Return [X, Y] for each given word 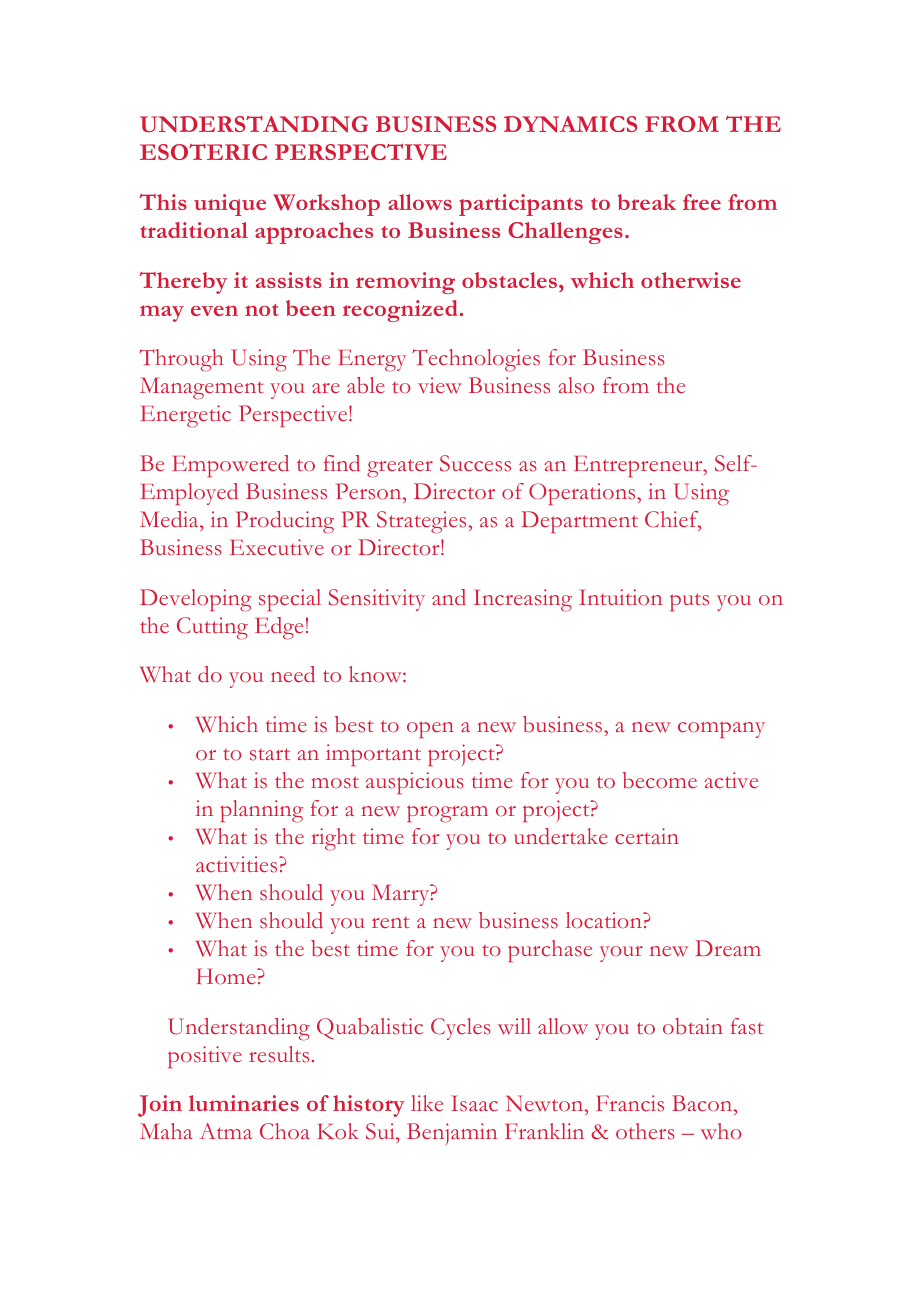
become [660, 780]
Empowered [230, 466]
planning [261, 811]
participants [521, 205]
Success [475, 463]
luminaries [244, 1103]
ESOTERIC [203, 152]
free [702, 202]
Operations [583, 494]
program [447, 814]
